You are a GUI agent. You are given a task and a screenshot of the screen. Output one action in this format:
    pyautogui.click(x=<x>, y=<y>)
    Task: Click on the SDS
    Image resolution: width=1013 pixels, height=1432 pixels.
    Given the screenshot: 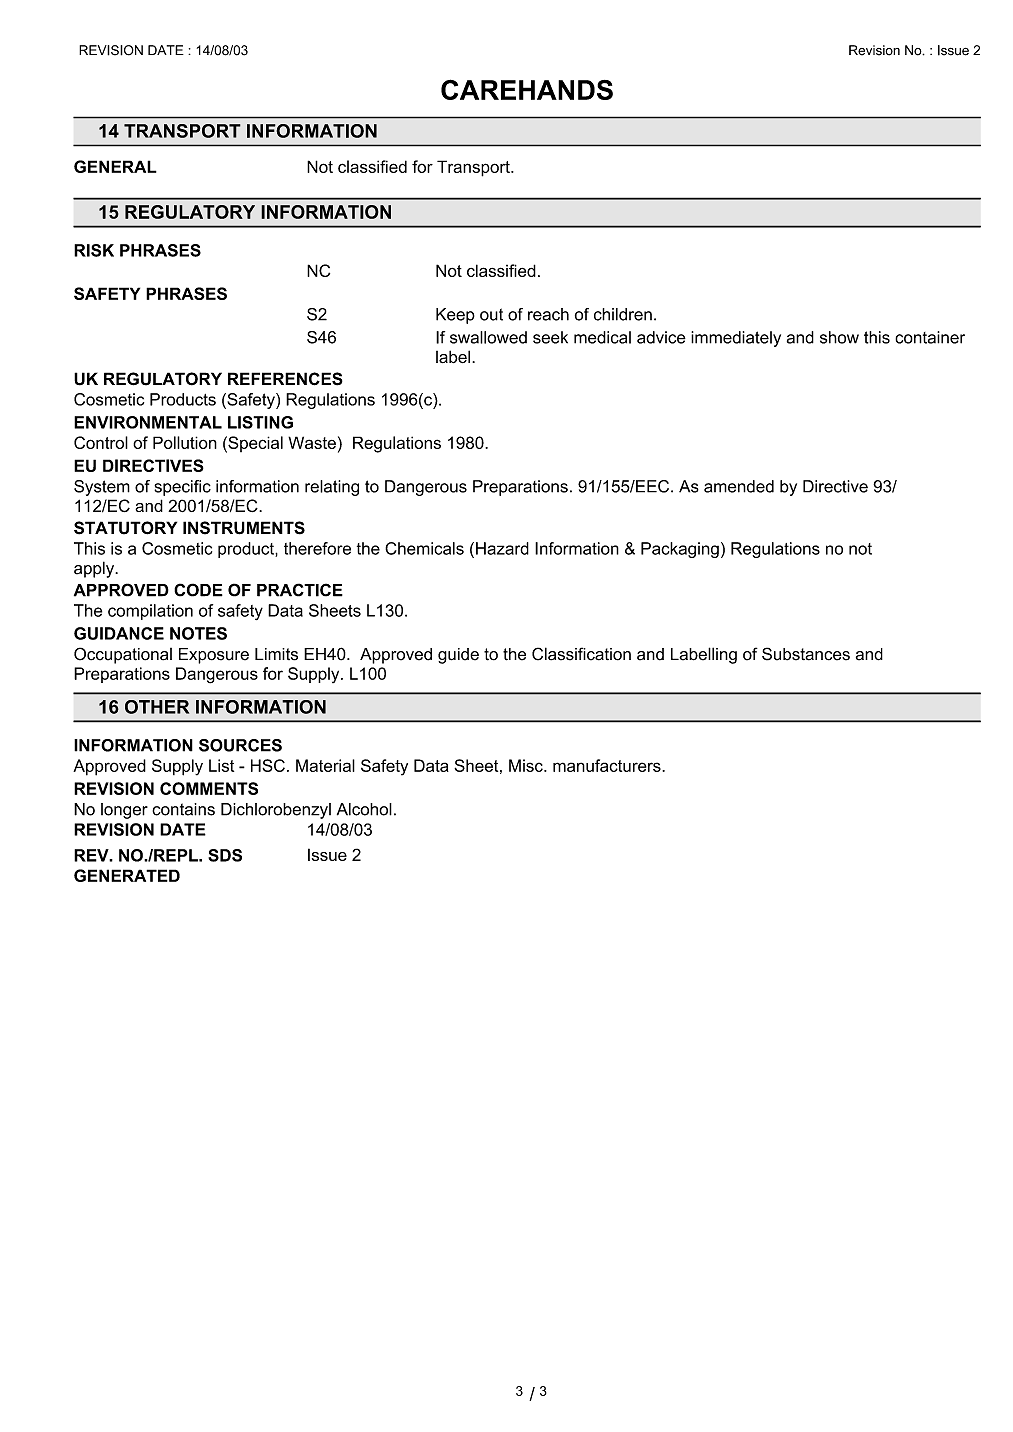 What is the action you would take?
    pyautogui.click(x=225, y=855)
